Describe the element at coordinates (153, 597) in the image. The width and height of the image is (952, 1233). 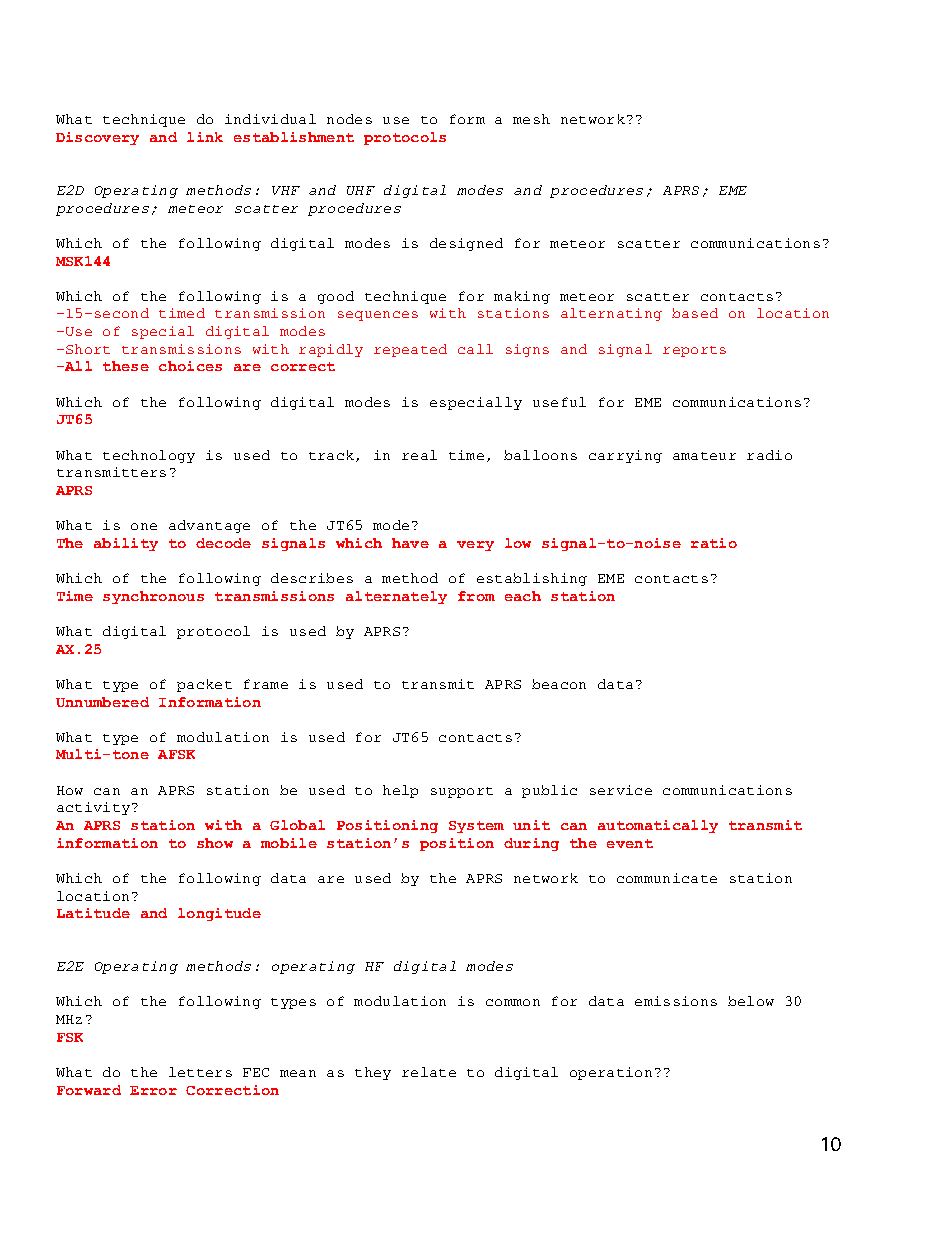
I see `synchronous` at that location.
